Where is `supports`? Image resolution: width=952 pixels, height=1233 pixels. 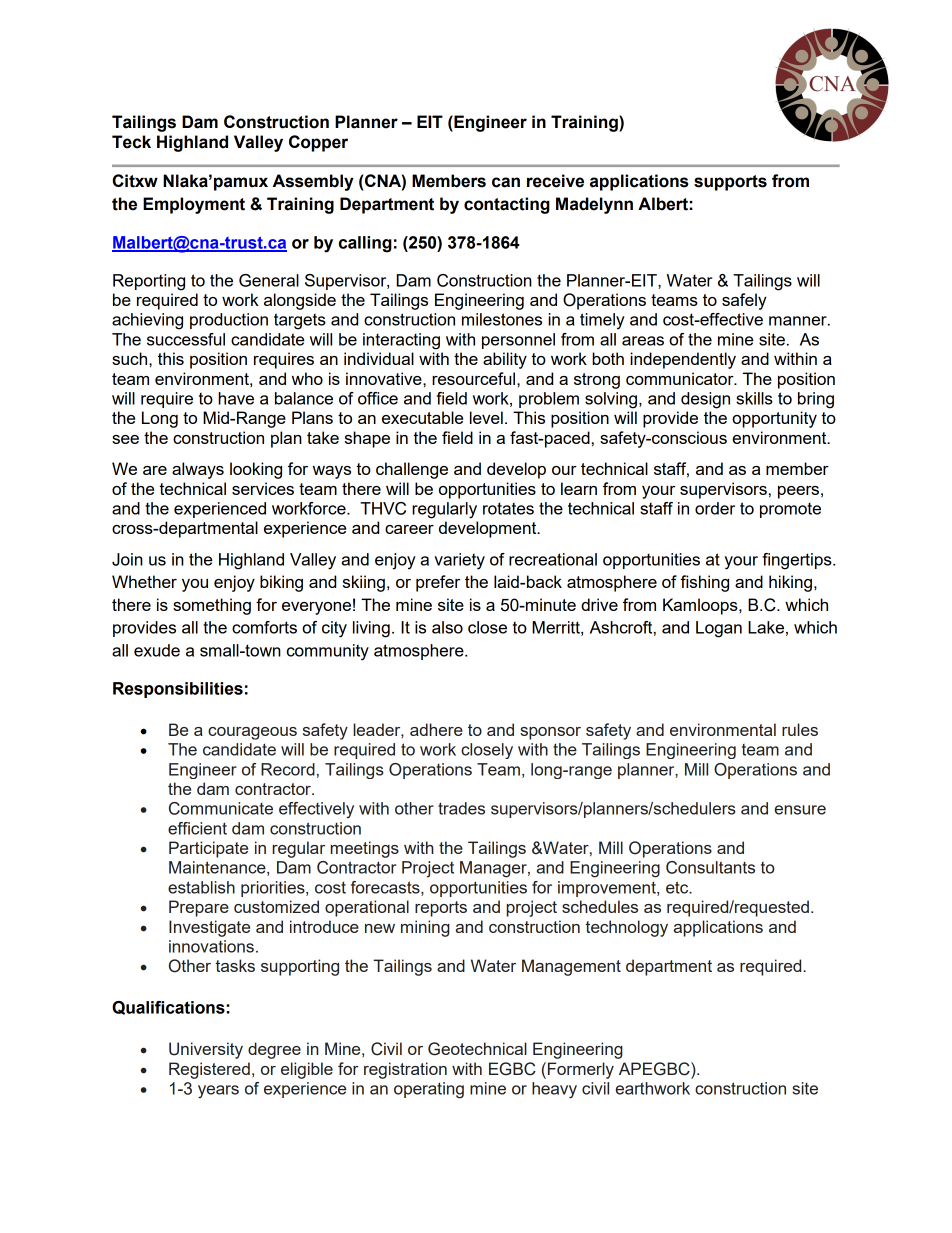 supports is located at coordinates (730, 183).
